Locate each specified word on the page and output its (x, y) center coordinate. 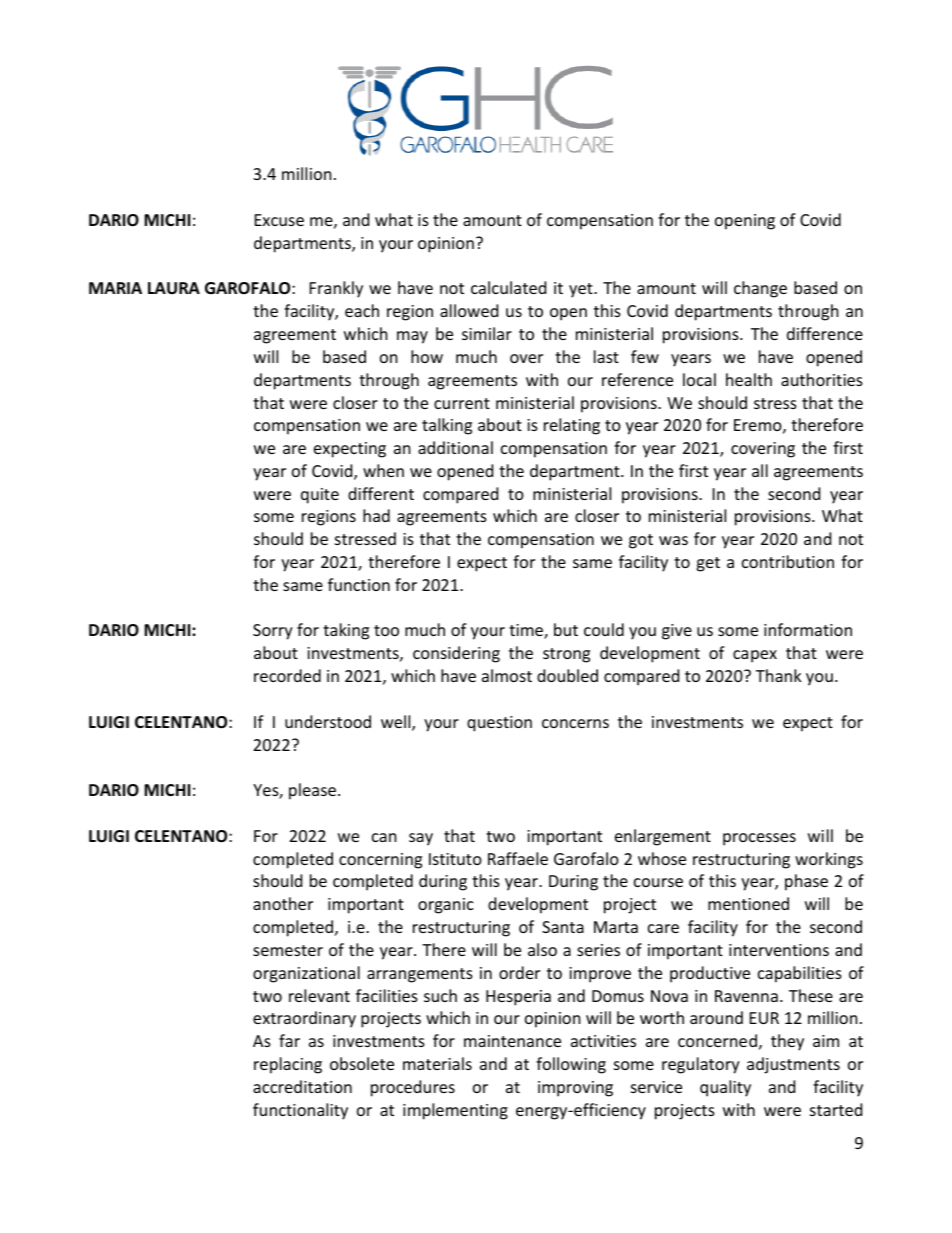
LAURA (174, 288)
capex (755, 656)
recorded (287, 675)
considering (456, 654)
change (760, 289)
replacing (288, 1065)
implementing (455, 1111)
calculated (508, 287)
